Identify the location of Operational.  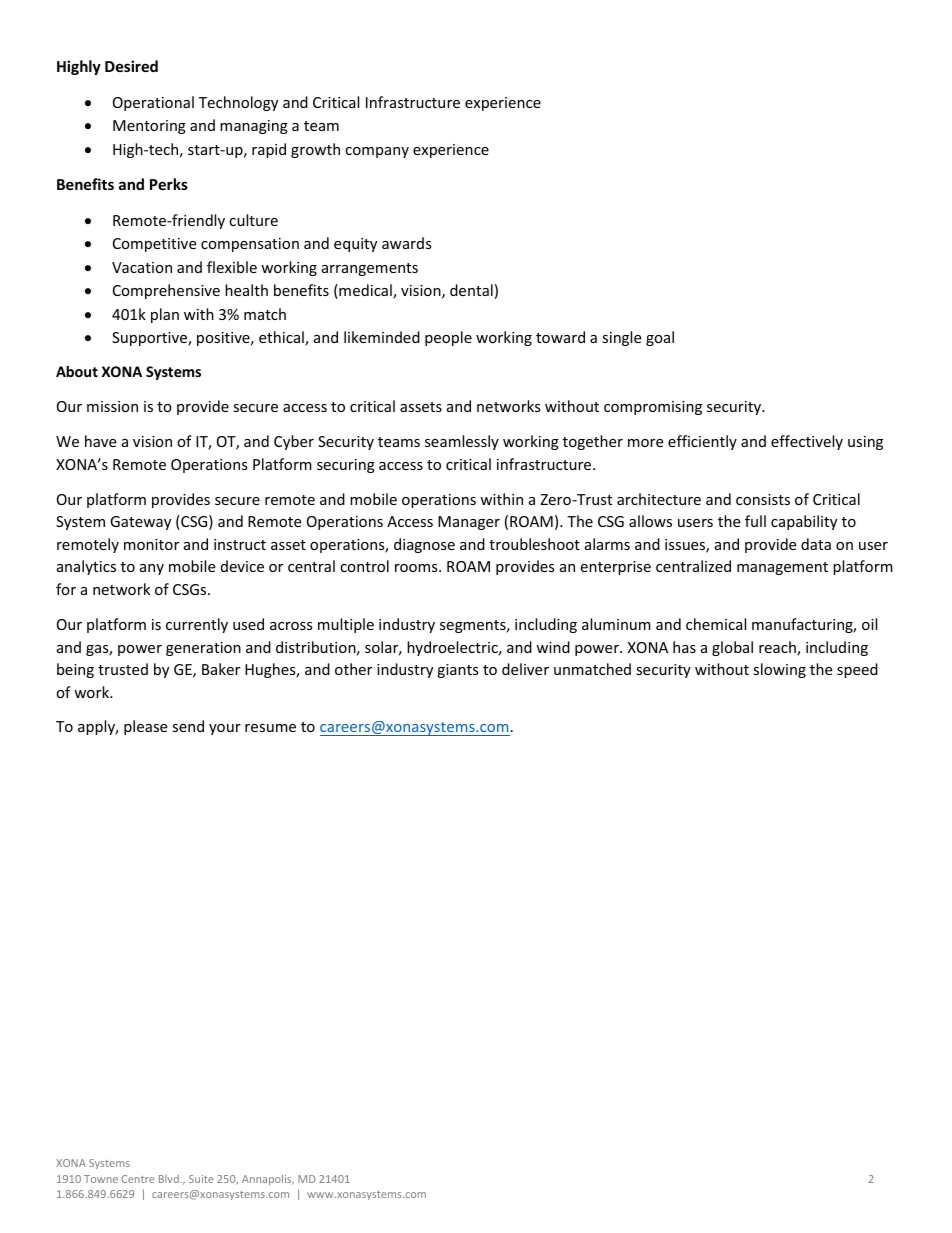
(153, 103).
